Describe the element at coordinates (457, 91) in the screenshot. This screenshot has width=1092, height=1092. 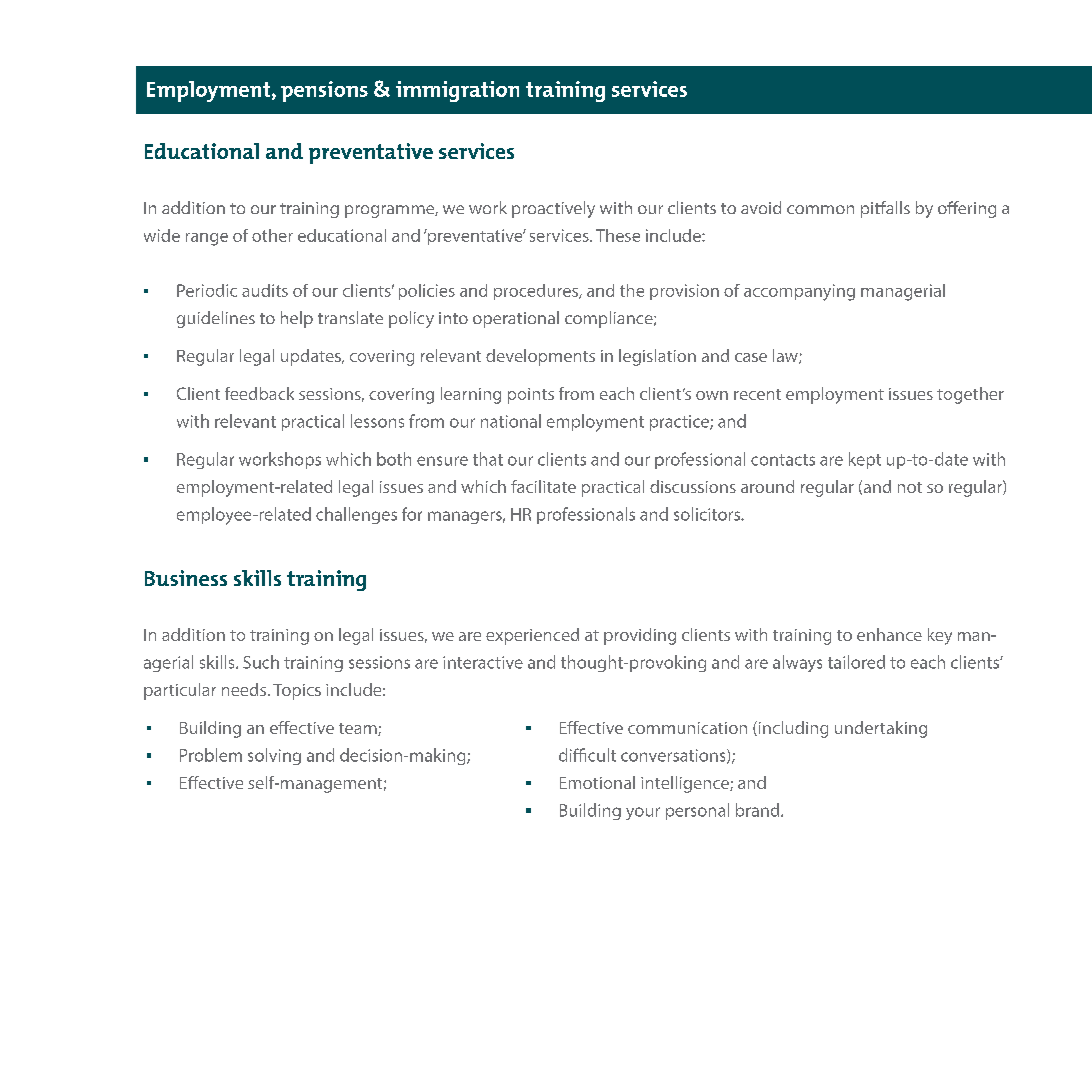
I see `immigration` at that location.
